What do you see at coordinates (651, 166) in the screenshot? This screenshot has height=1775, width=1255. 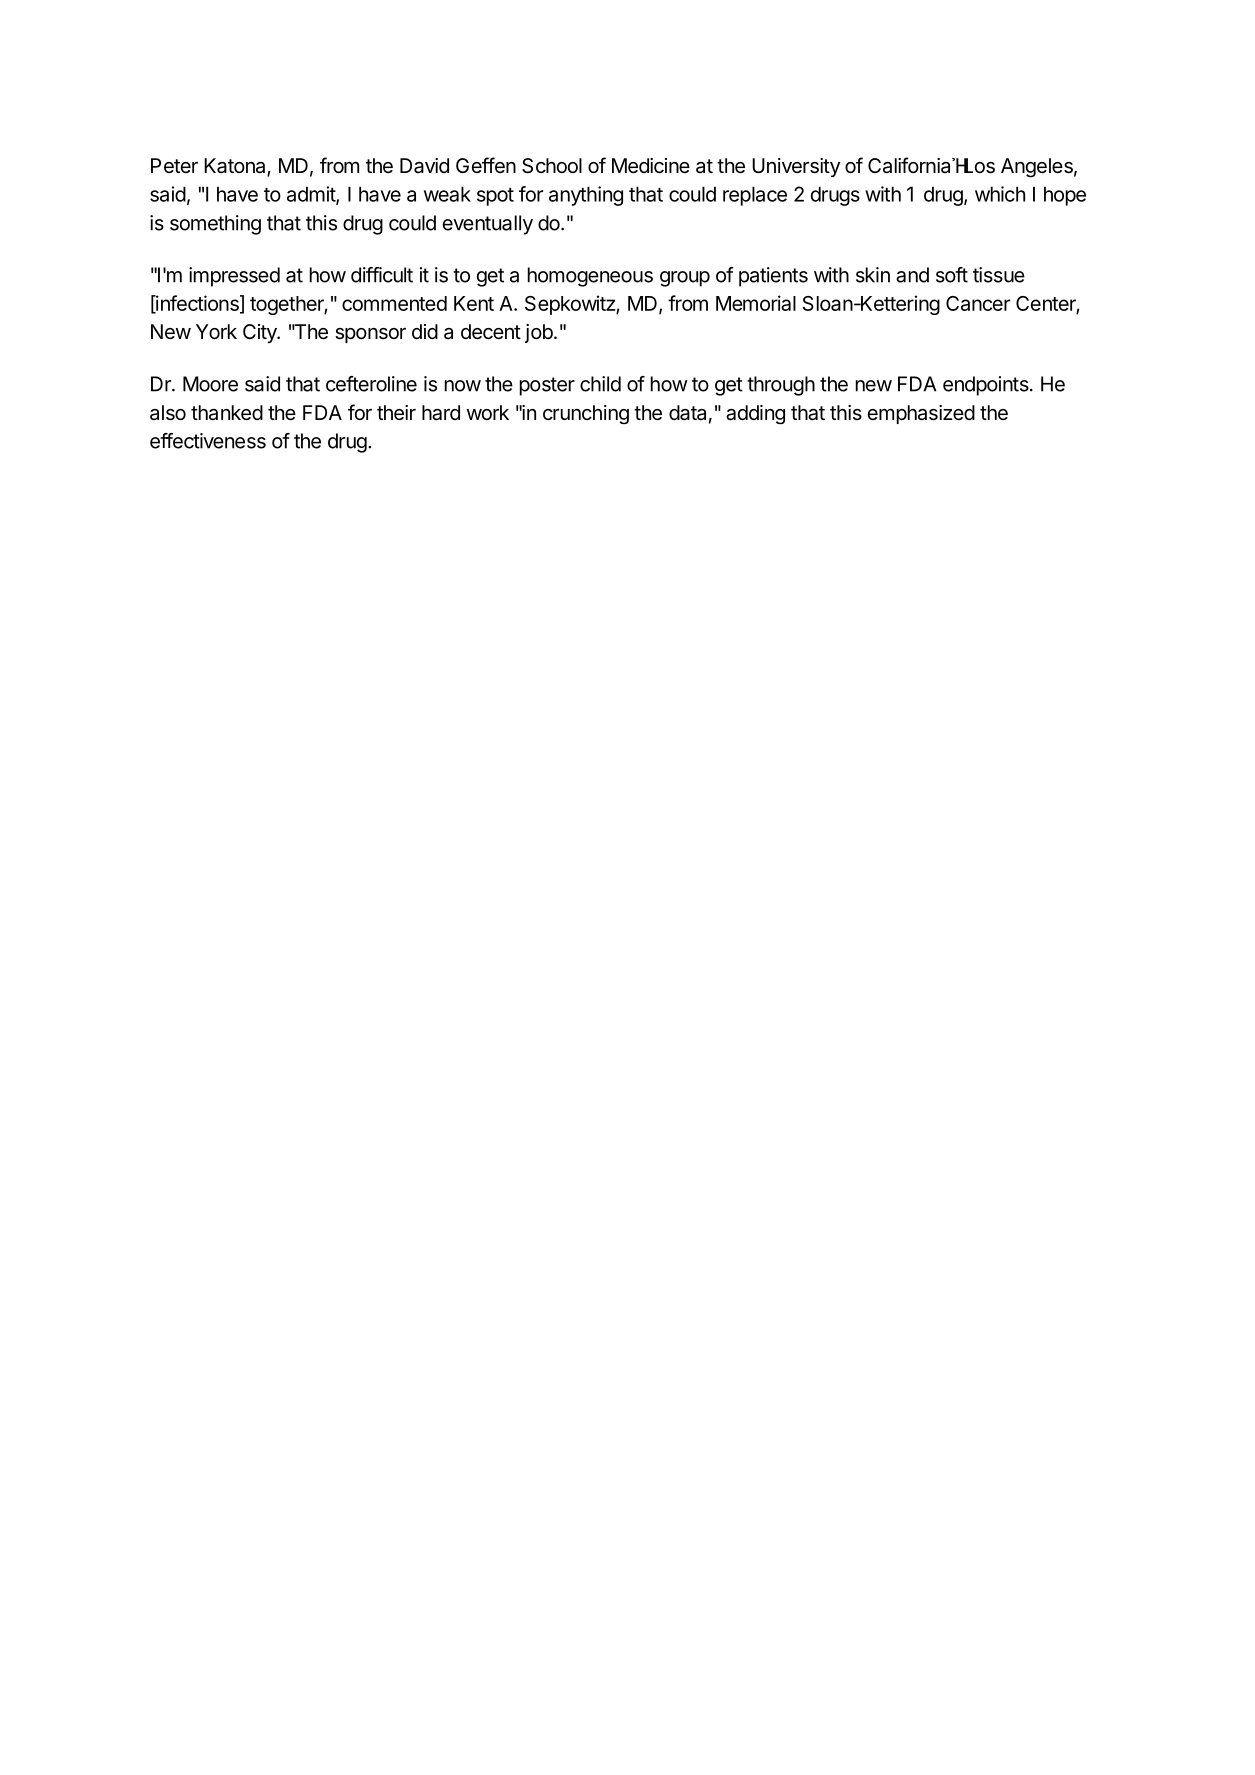 I see `Medicine` at bounding box center [651, 166].
